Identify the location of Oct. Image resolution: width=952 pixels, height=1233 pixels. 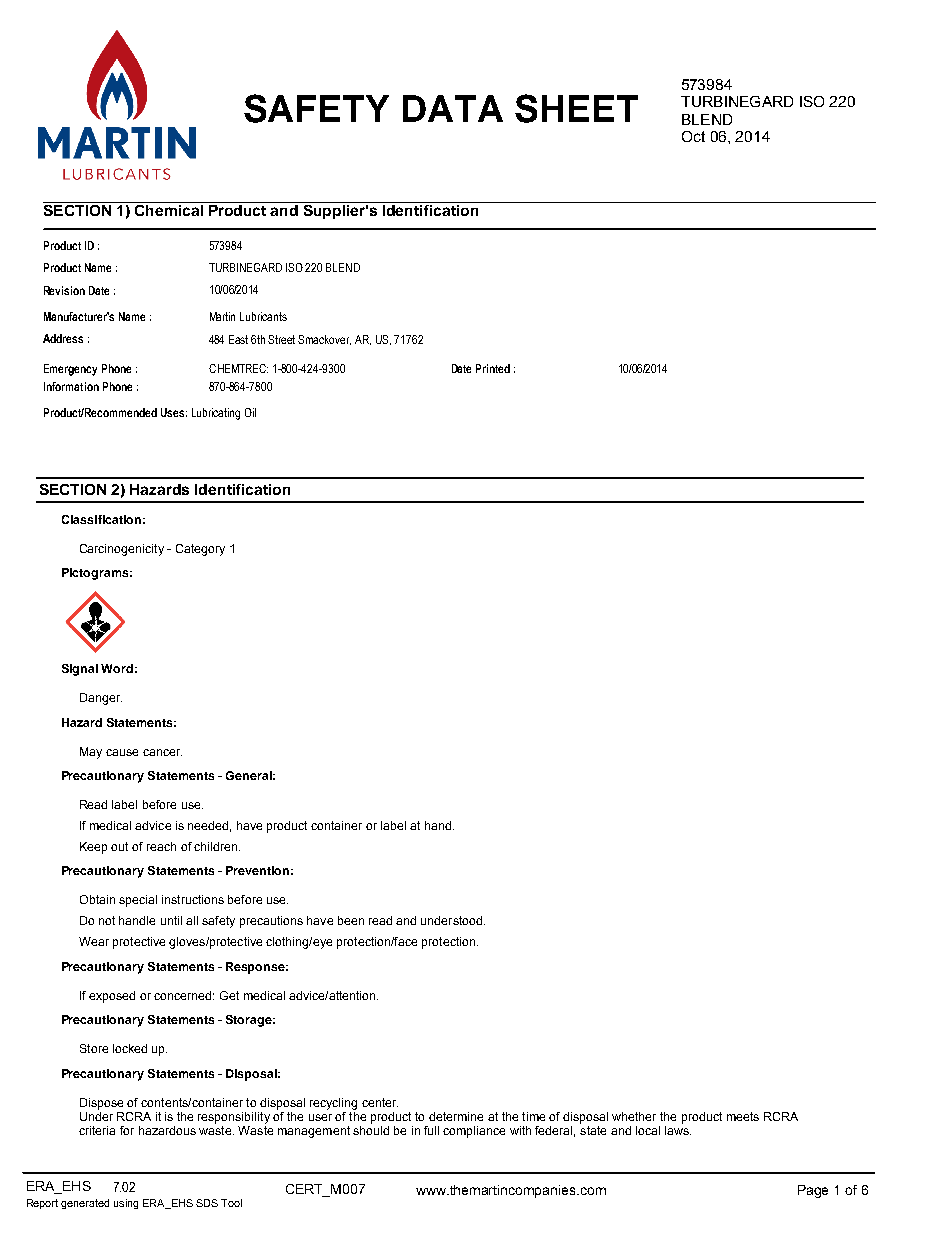
(693, 136).
